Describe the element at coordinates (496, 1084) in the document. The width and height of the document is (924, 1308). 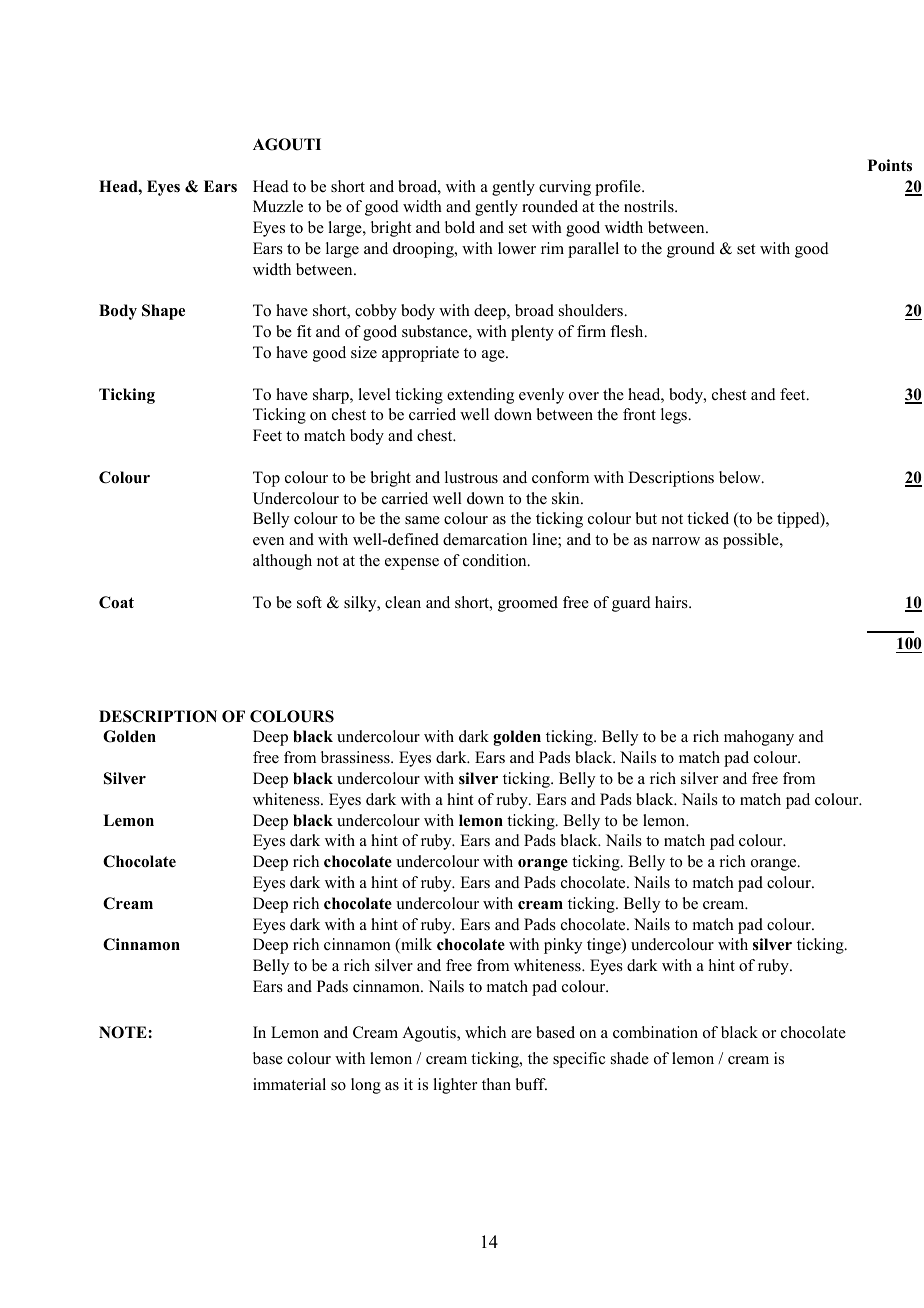
I see `than` at that location.
